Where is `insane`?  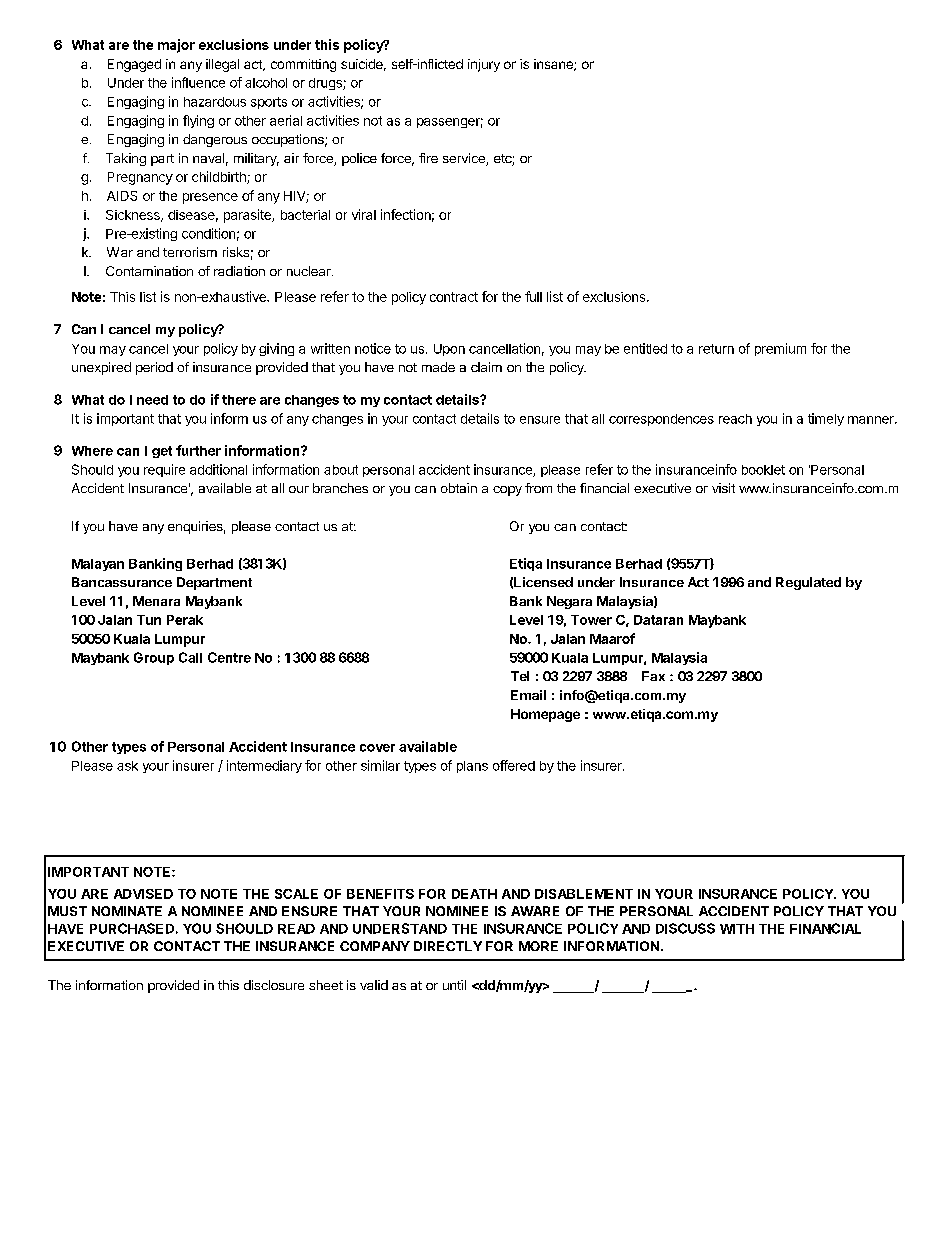 insane is located at coordinates (554, 65).
